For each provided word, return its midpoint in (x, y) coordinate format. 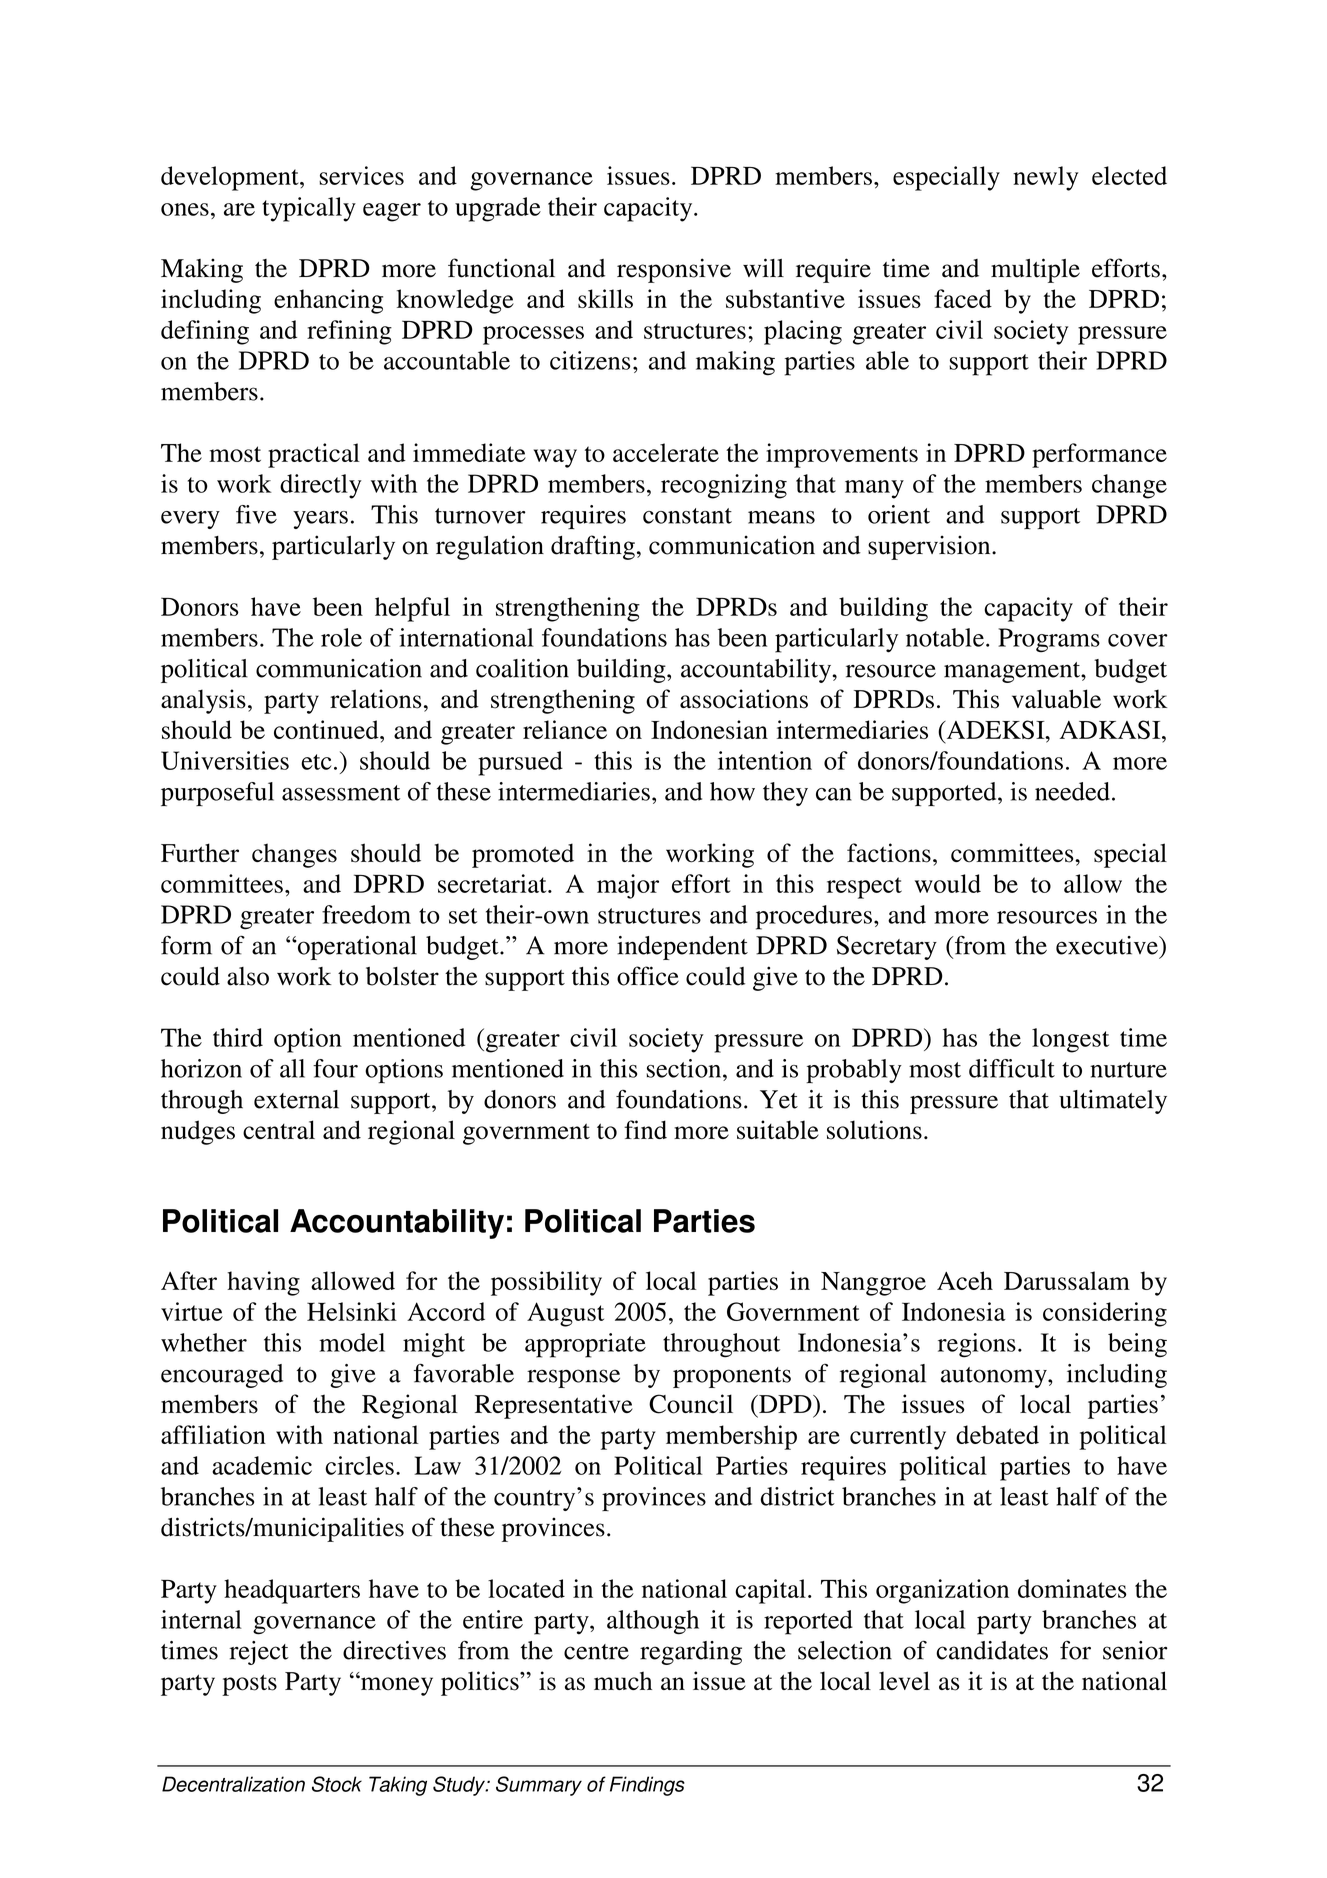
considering (1105, 1314)
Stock (337, 1784)
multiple (1035, 270)
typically (309, 209)
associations (744, 699)
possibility (546, 1283)
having (263, 1283)
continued (327, 729)
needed (1072, 791)
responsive (674, 270)
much (623, 1680)
